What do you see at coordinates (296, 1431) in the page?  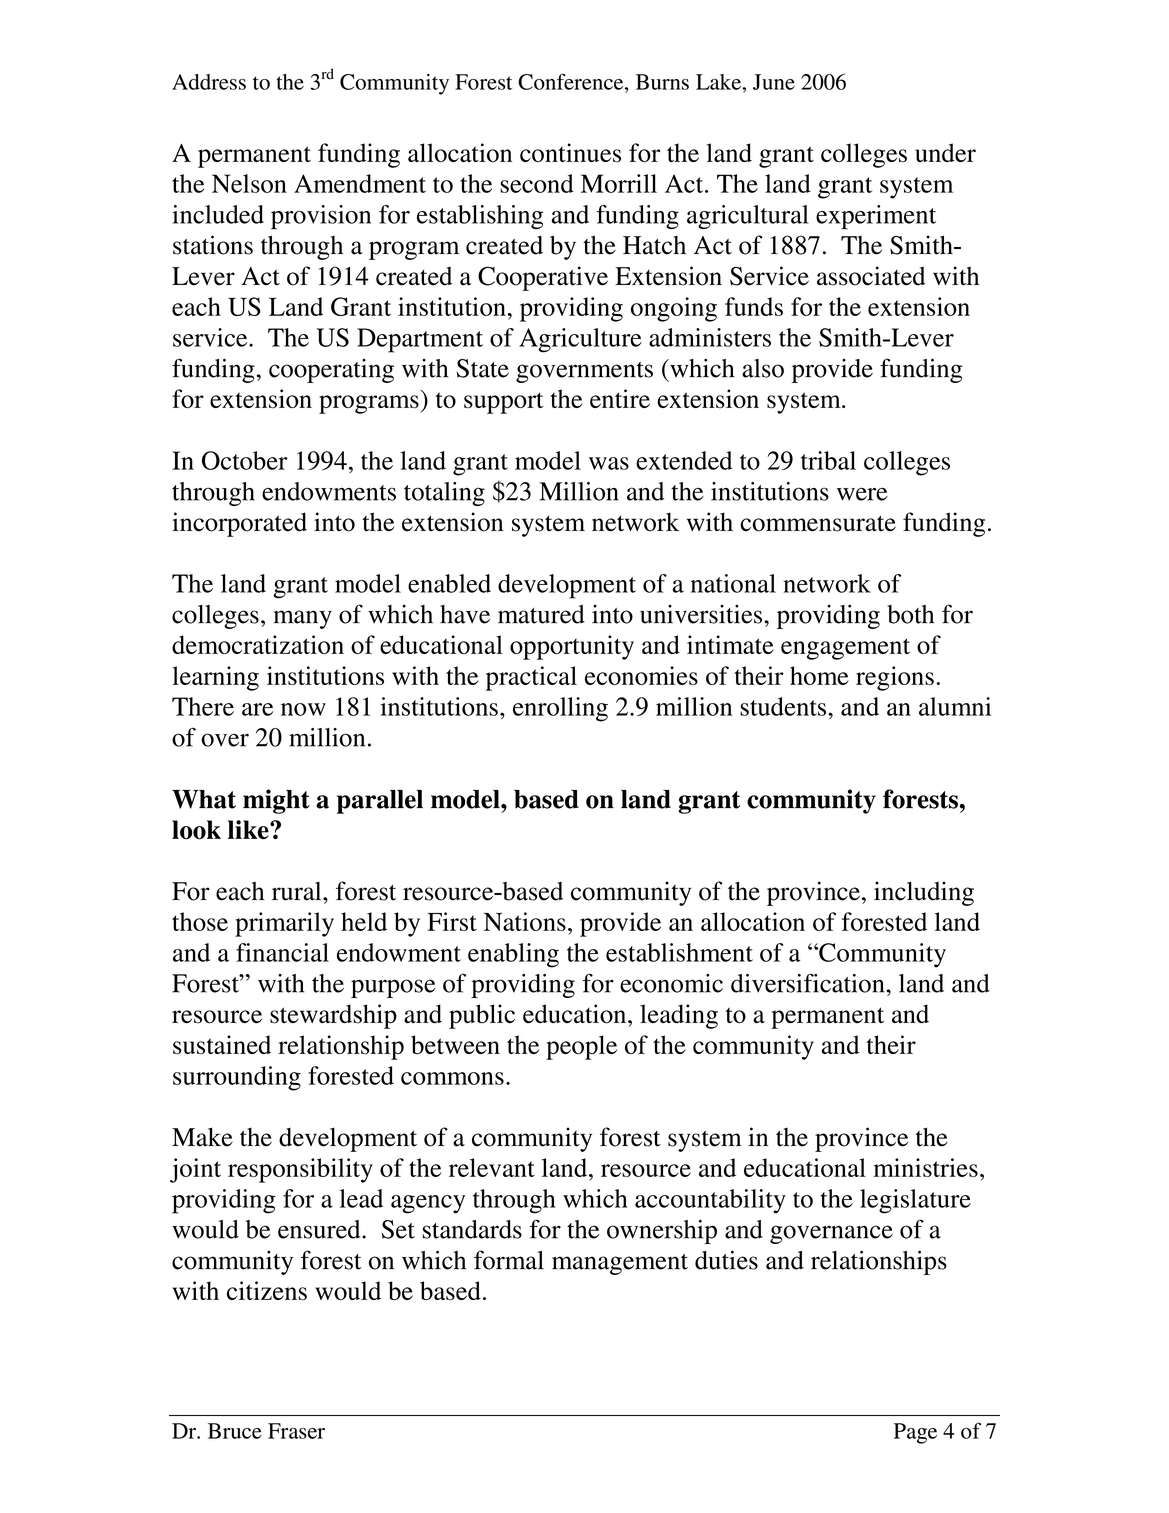 I see `Fraser` at bounding box center [296, 1431].
